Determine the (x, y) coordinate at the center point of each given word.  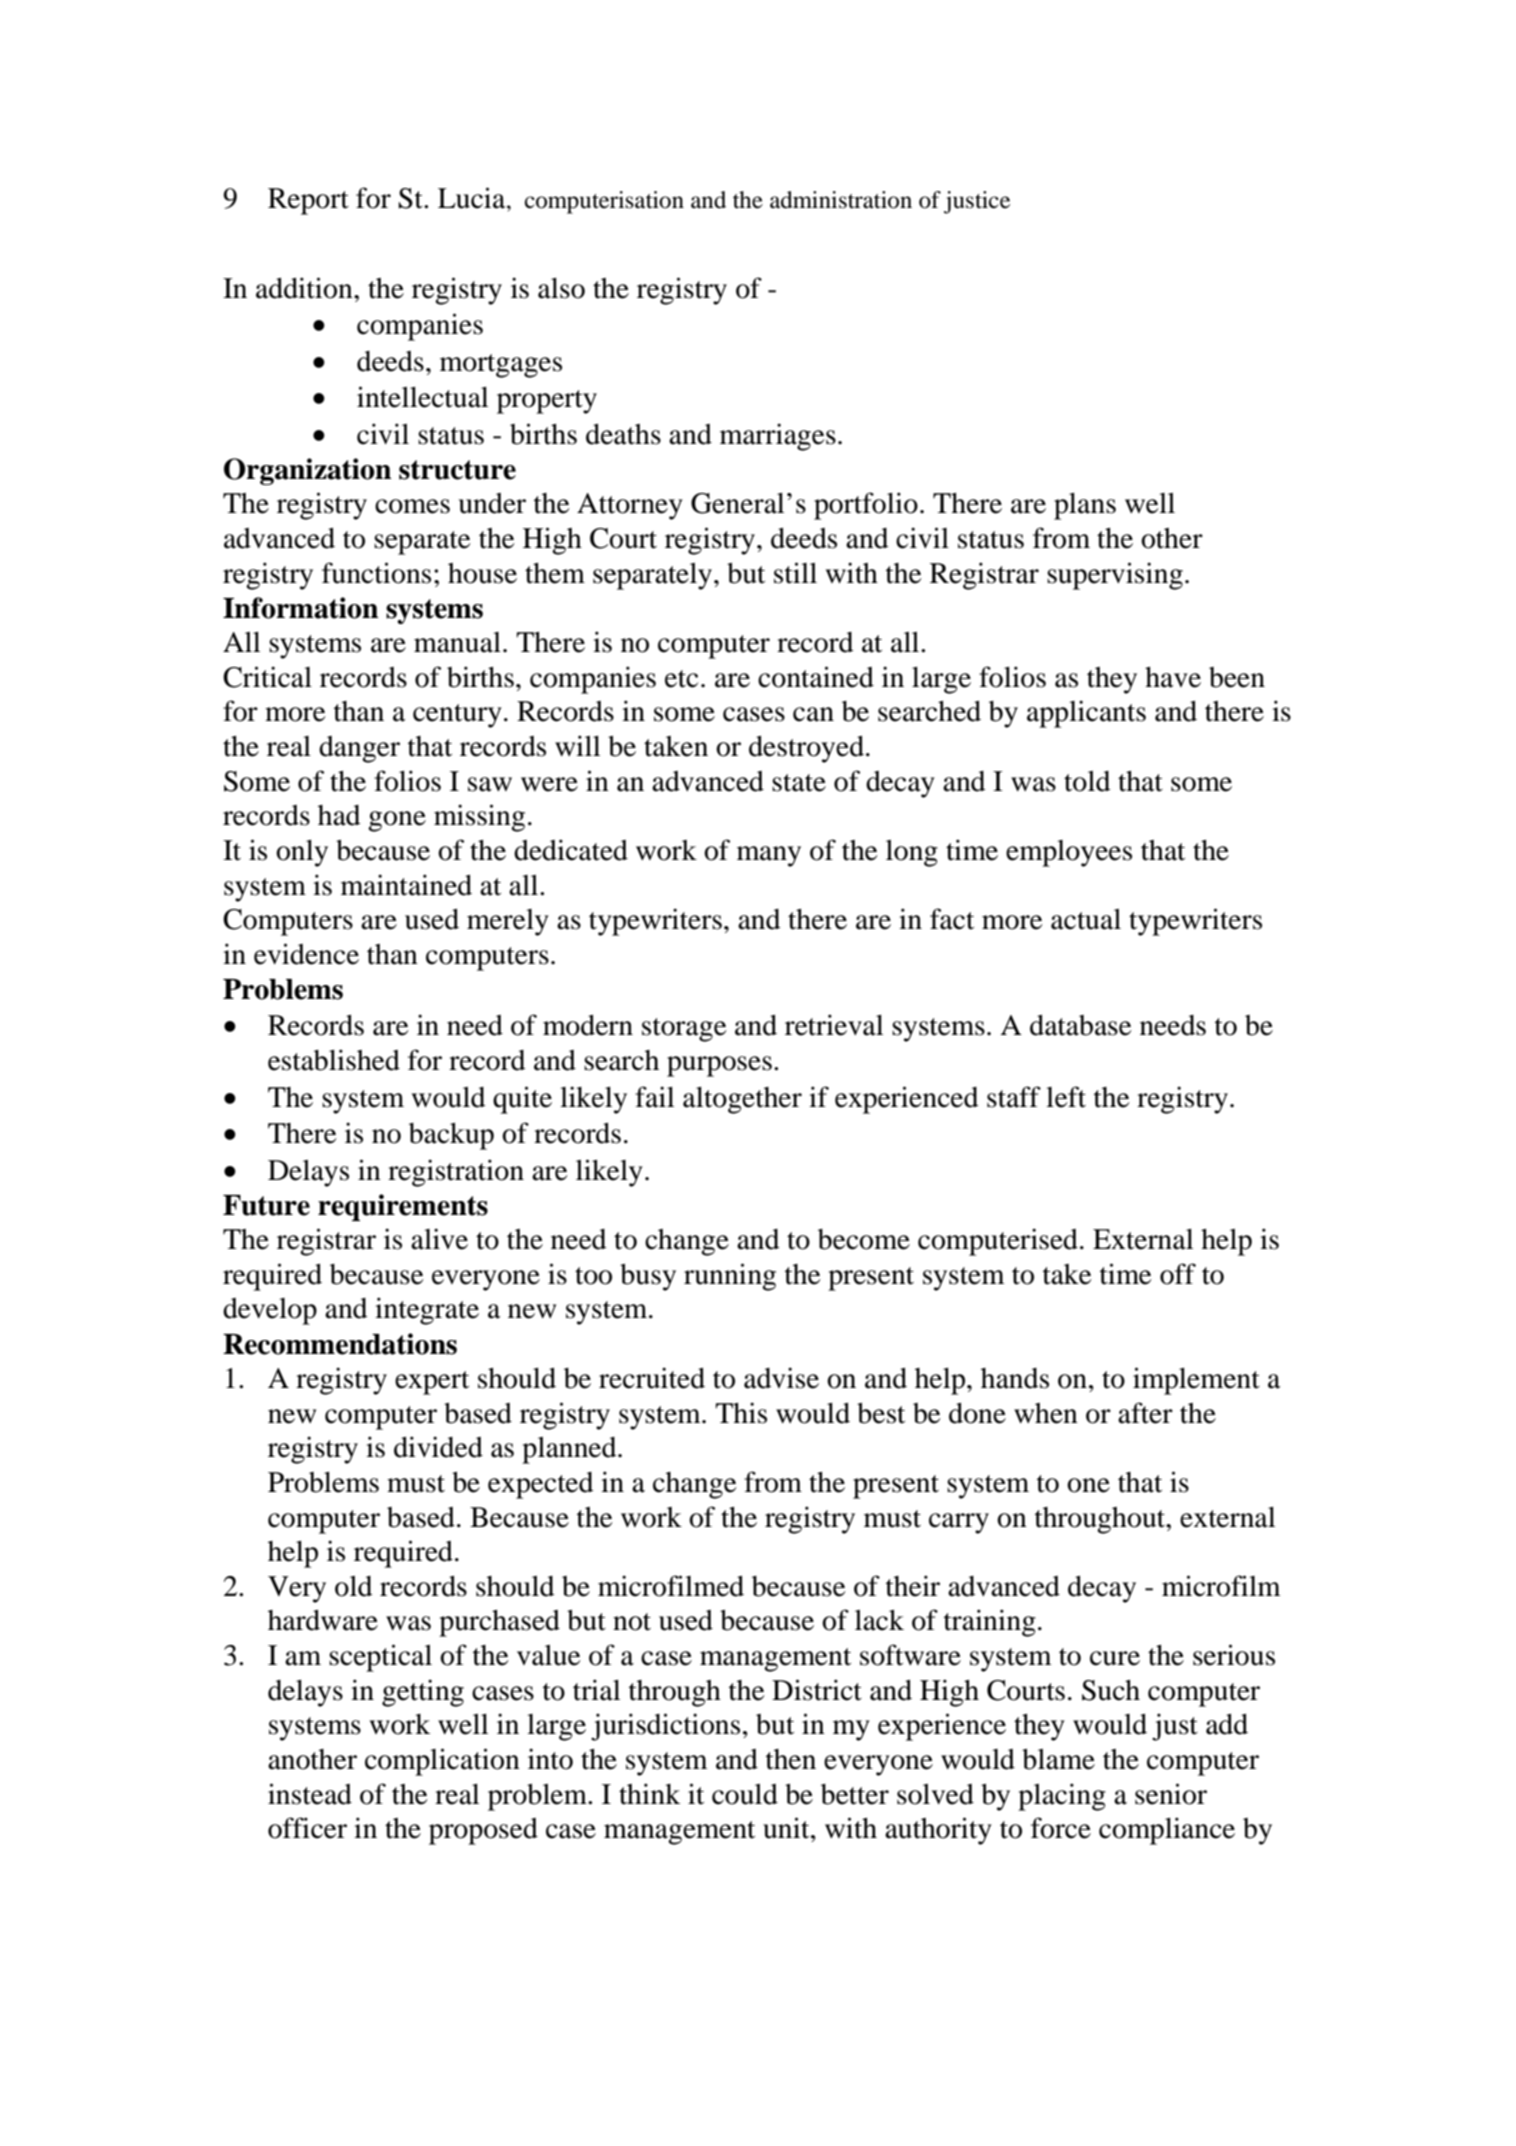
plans (1085, 506)
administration (841, 200)
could (745, 1794)
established (334, 1060)
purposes (719, 1066)
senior (1171, 1794)
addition (305, 288)
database (1081, 1025)
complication (442, 1762)
